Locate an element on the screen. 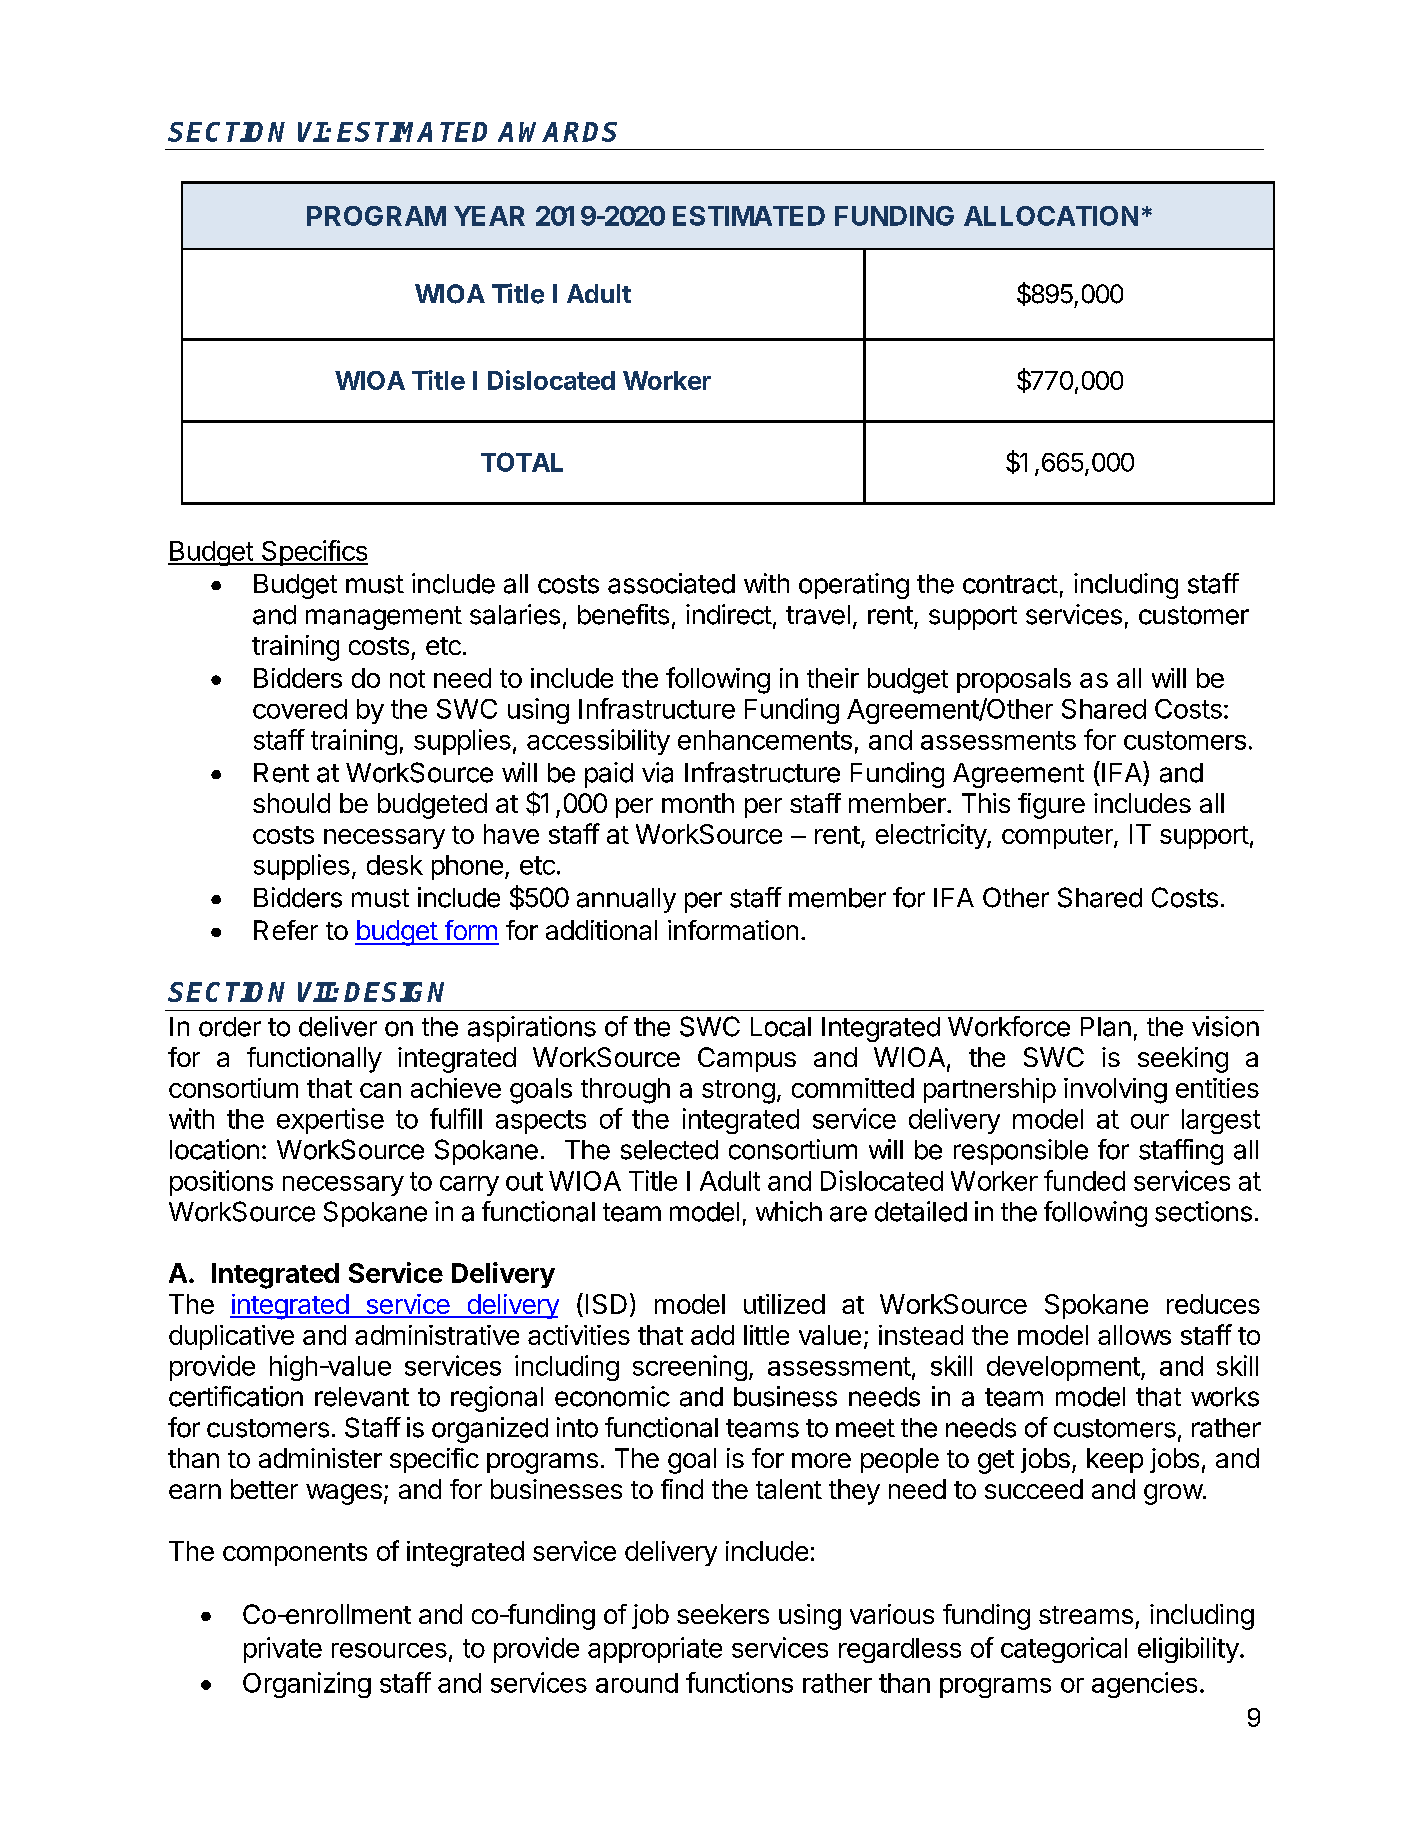 This screenshot has height=1848, width=1428. utilized is located at coordinates (784, 1304).
